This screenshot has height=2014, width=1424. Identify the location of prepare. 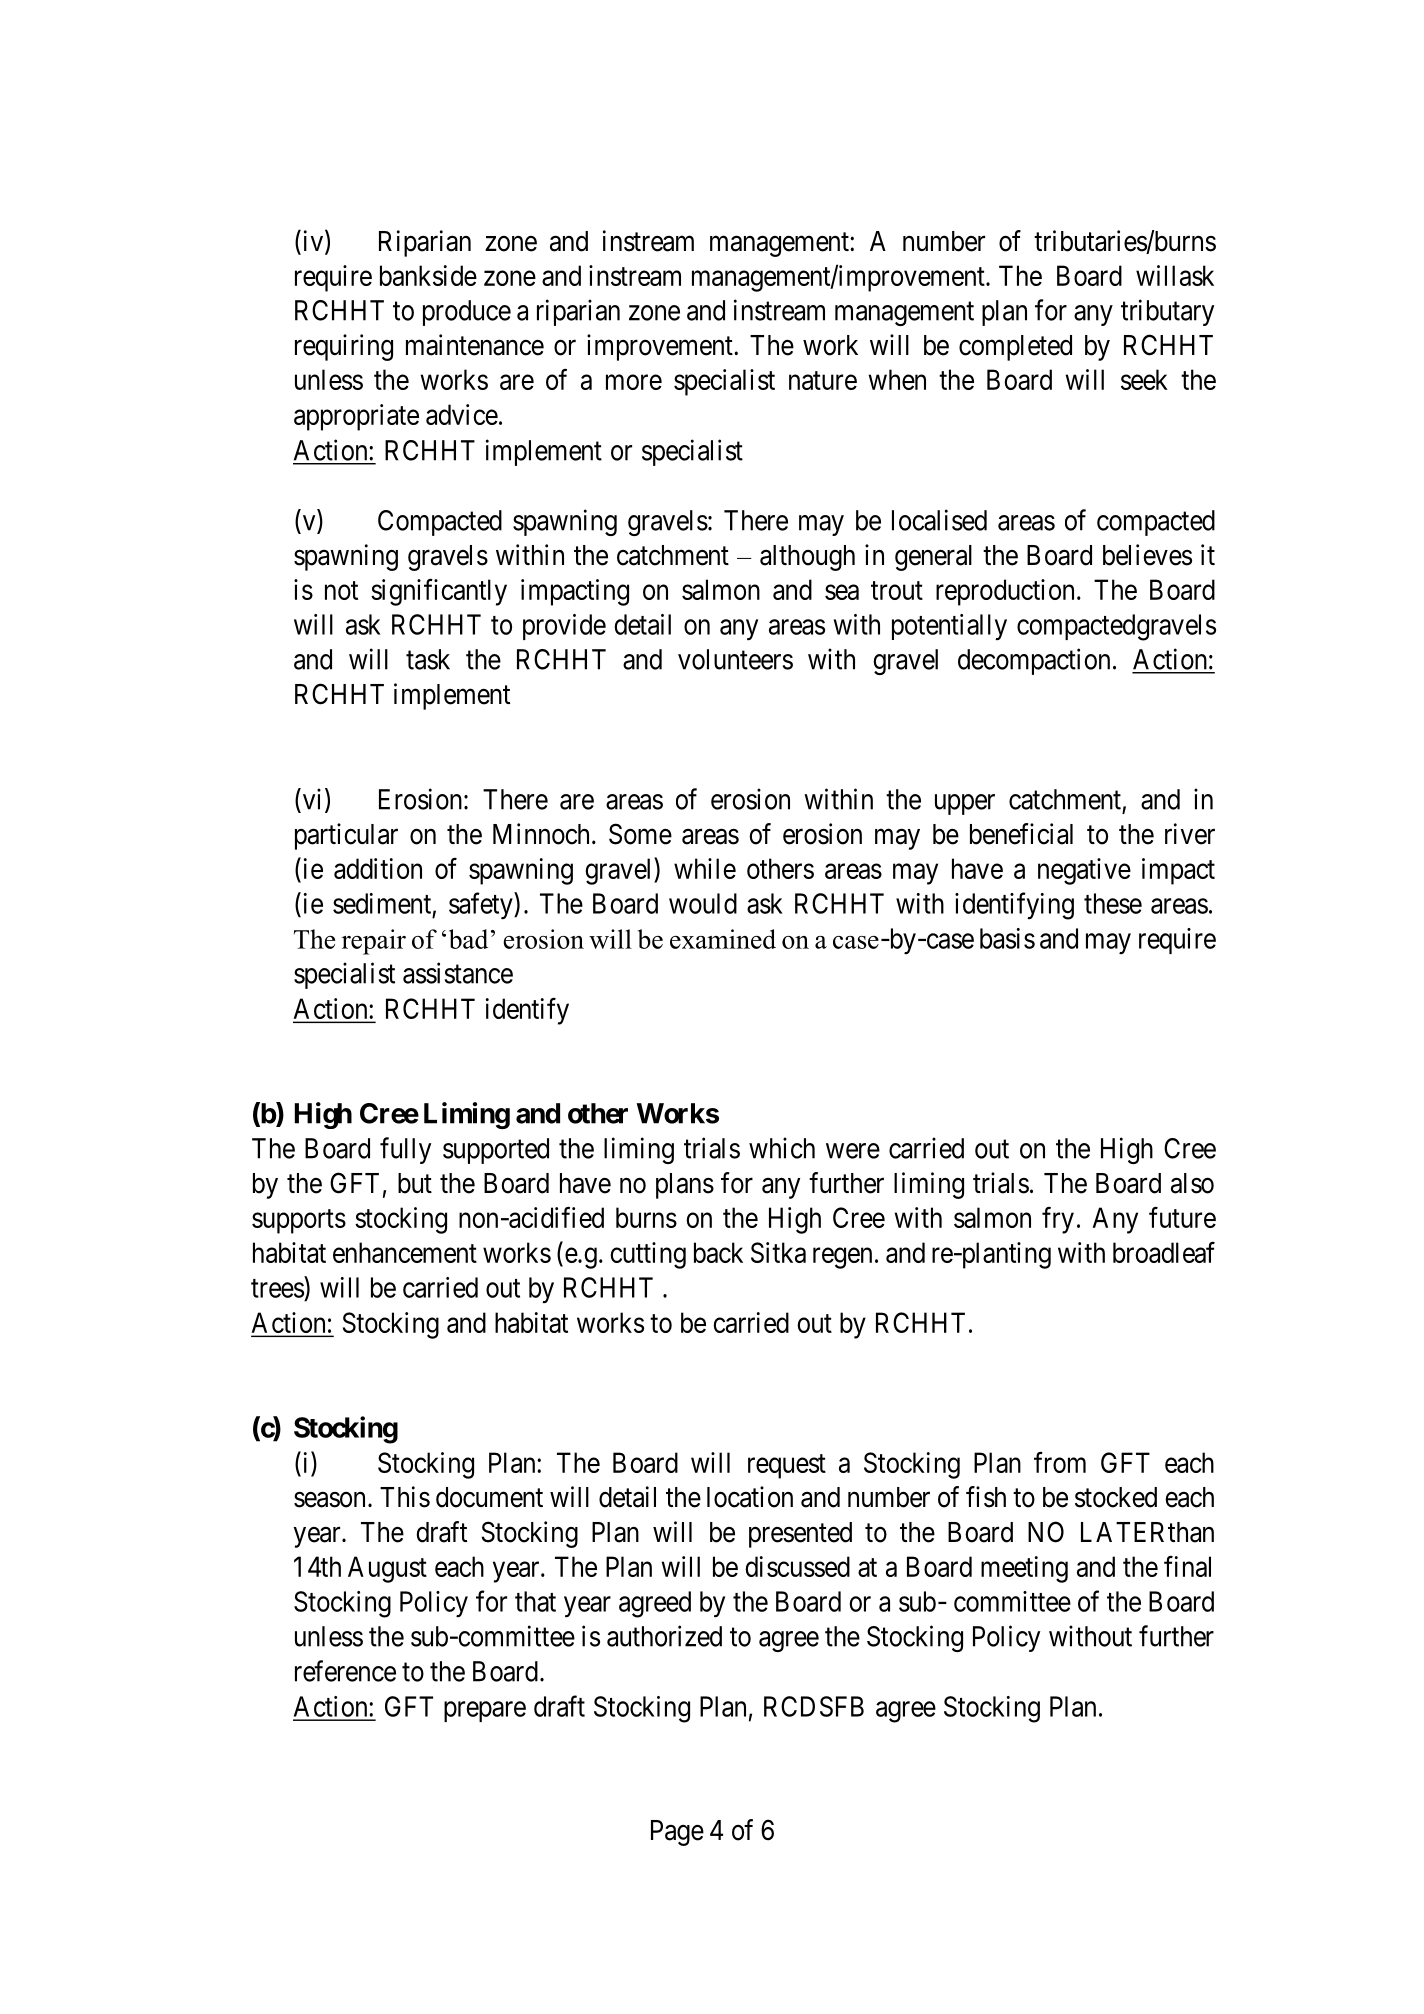
(485, 1711).
